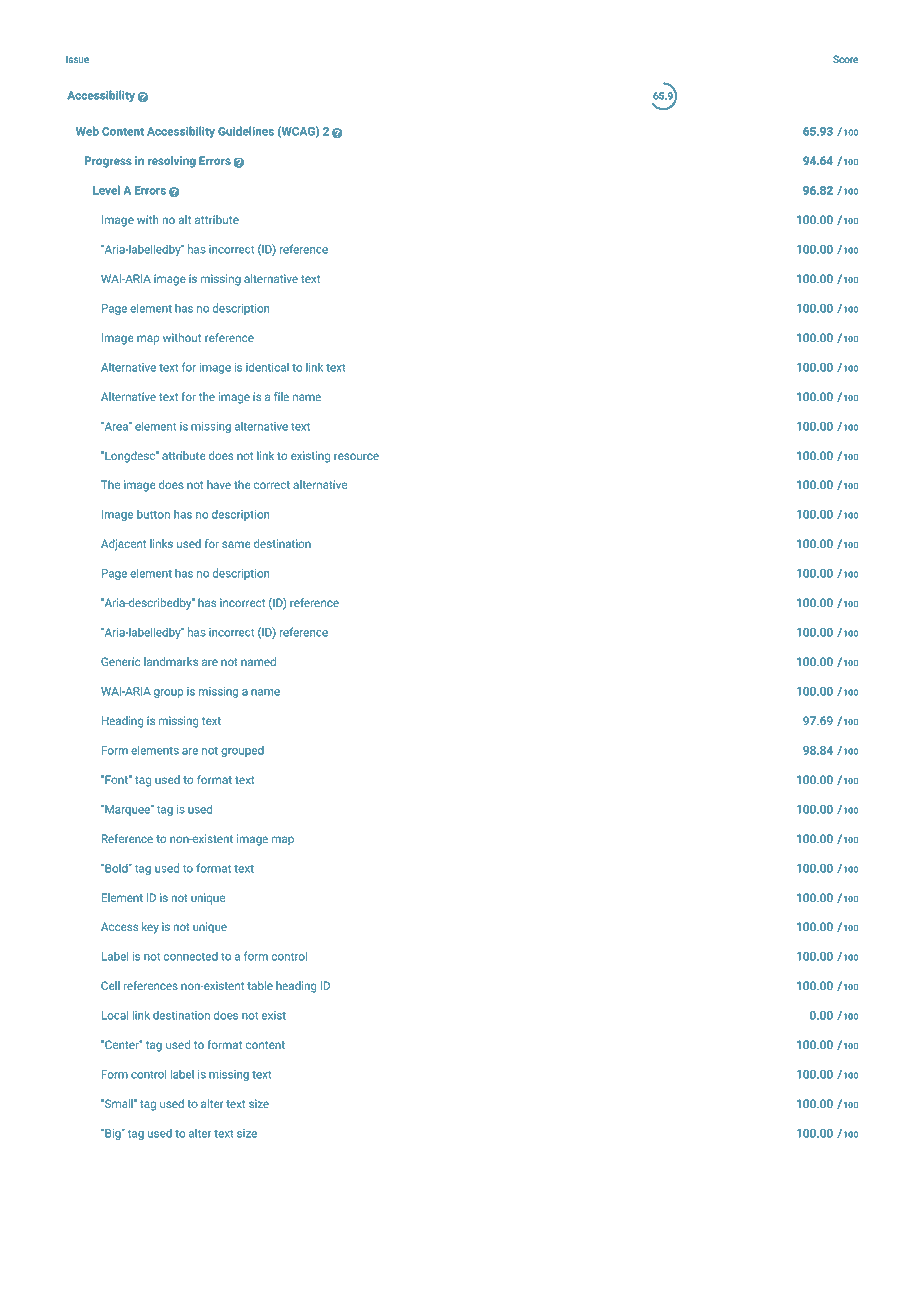 Image resolution: width=924 pixels, height=1308 pixels. Describe the element at coordinates (260, 985) in the page. I see `table` at that location.
